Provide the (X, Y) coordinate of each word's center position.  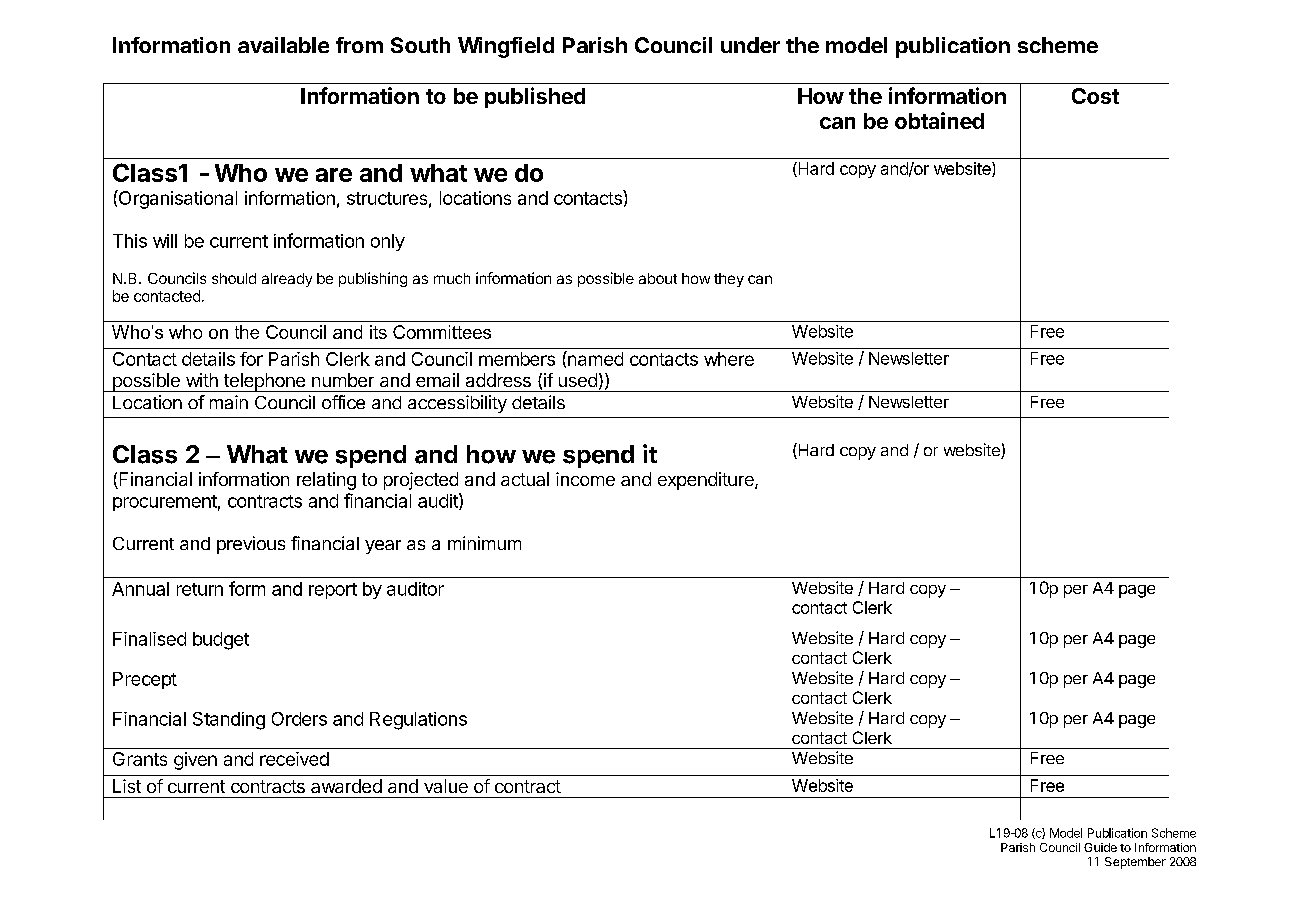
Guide (1100, 847)
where (729, 359)
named (594, 358)
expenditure (707, 481)
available (283, 45)
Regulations (418, 721)
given (195, 761)
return (200, 589)
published (535, 97)
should (234, 278)
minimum (484, 543)
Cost (1095, 96)
